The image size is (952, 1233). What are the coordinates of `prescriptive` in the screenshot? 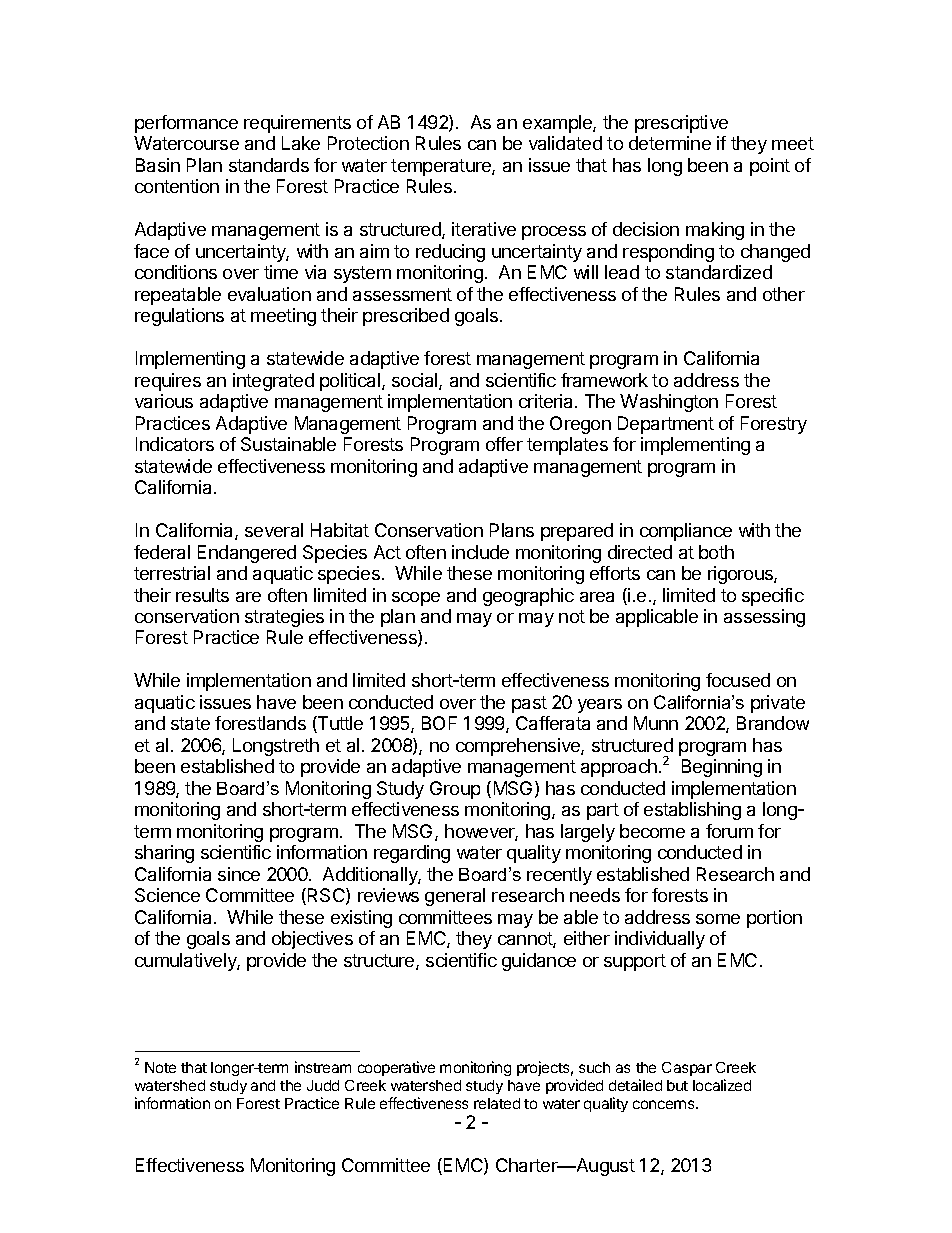 It's located at (681, 124).
